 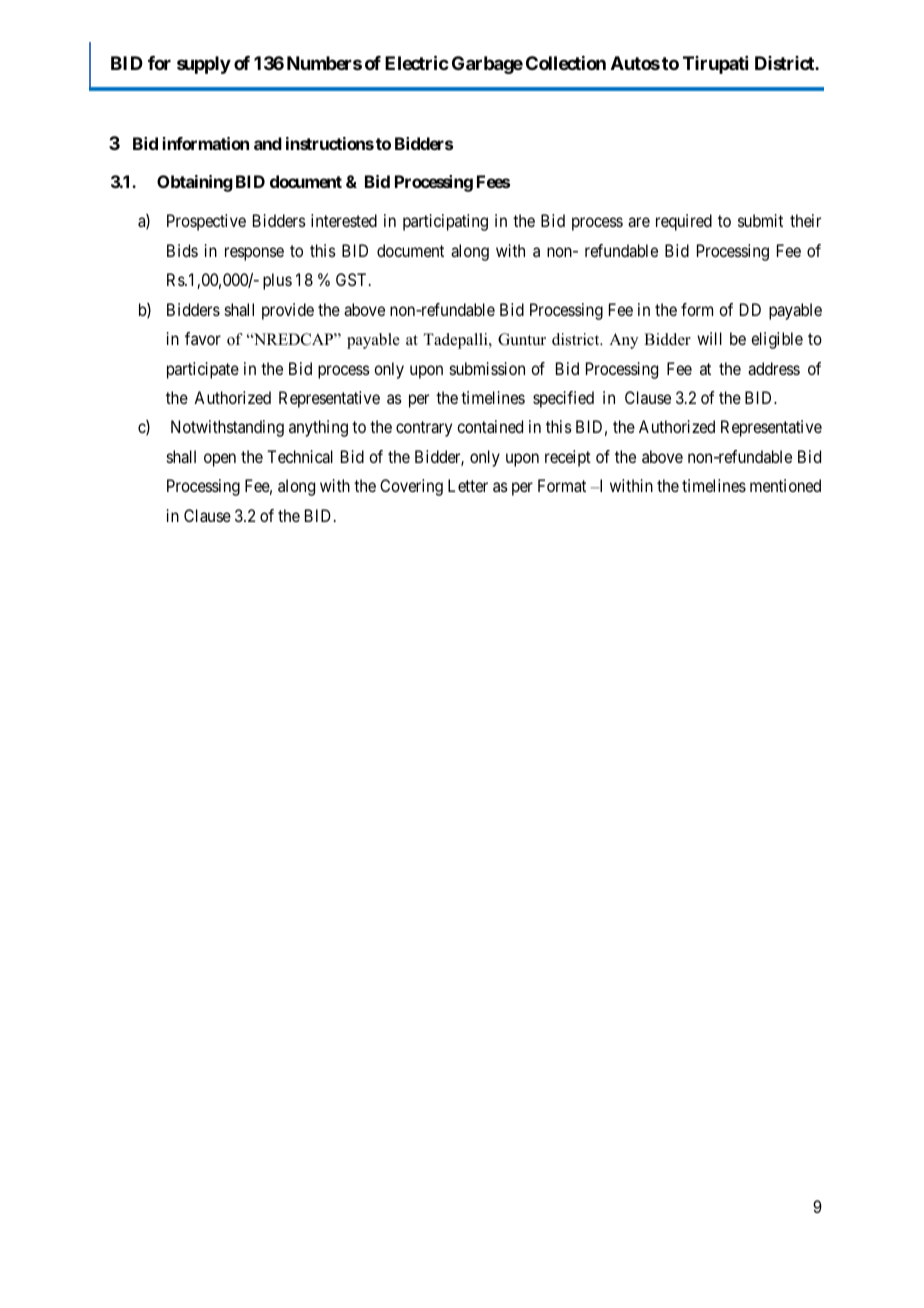 I want to click on Prospective, so click(x=206, y=222).
